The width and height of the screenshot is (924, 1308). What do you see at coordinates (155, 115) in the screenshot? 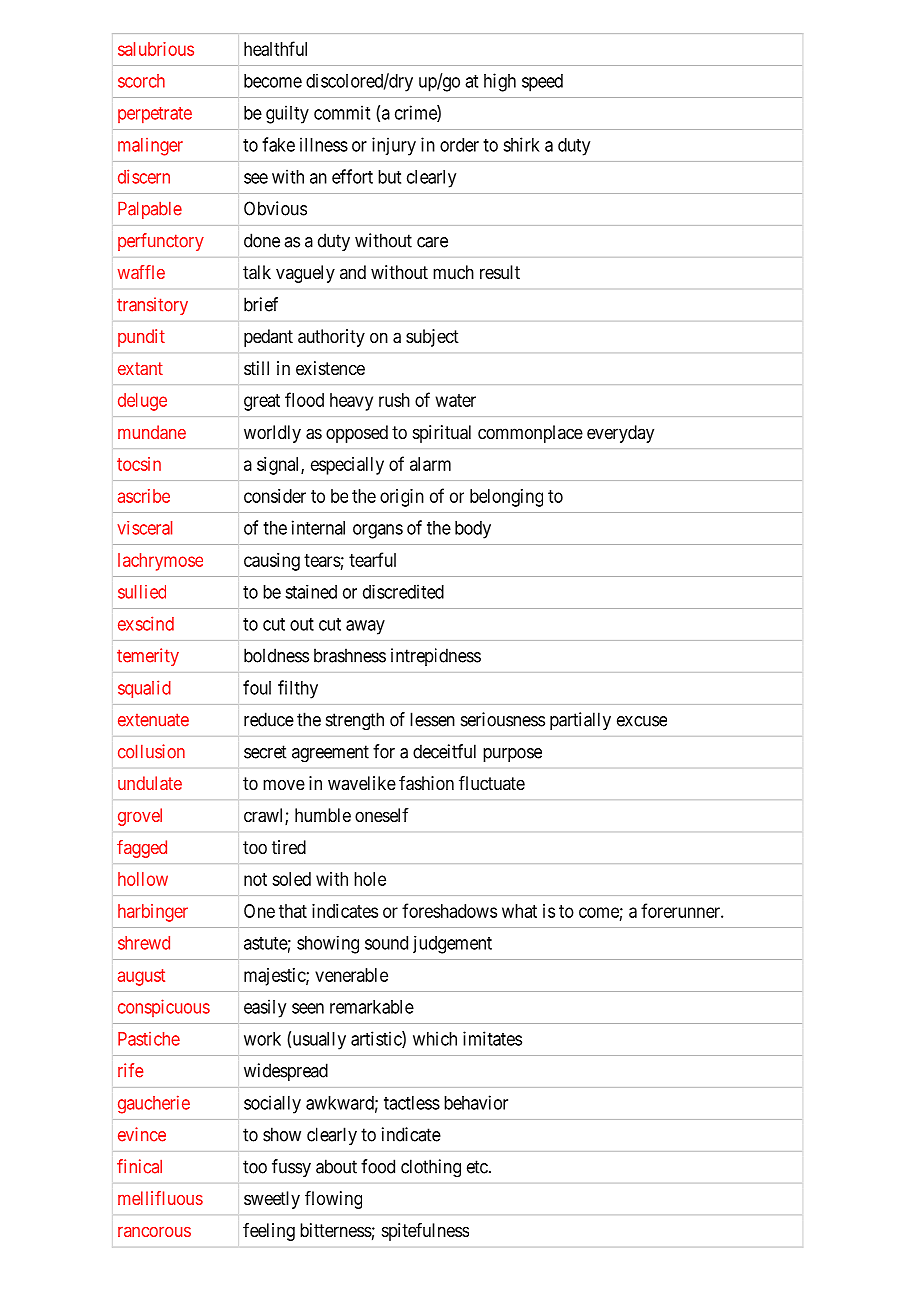
I see `perpetrate` at bounding box center [155, 115].
